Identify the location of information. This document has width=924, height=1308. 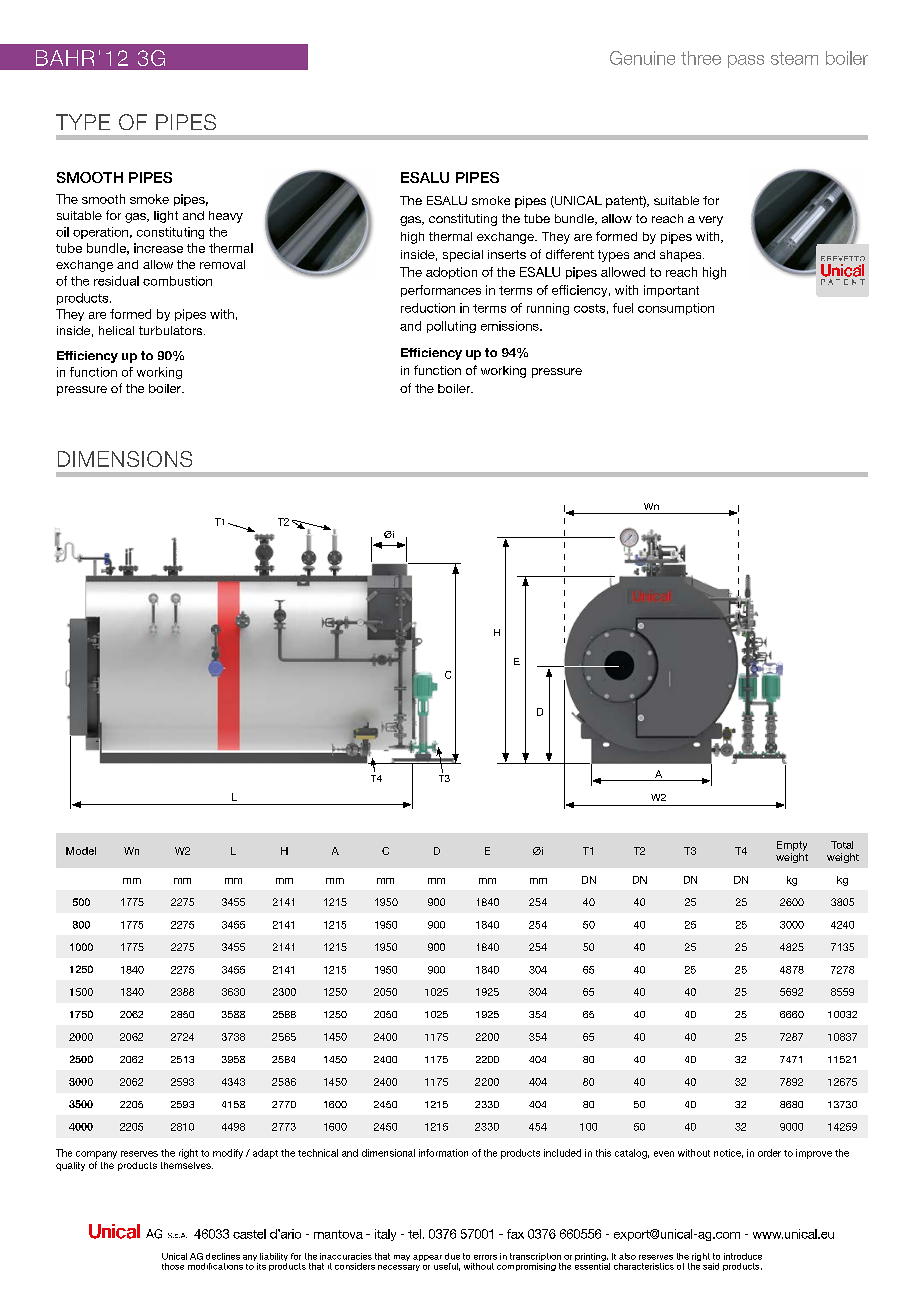
(443, 1153).
